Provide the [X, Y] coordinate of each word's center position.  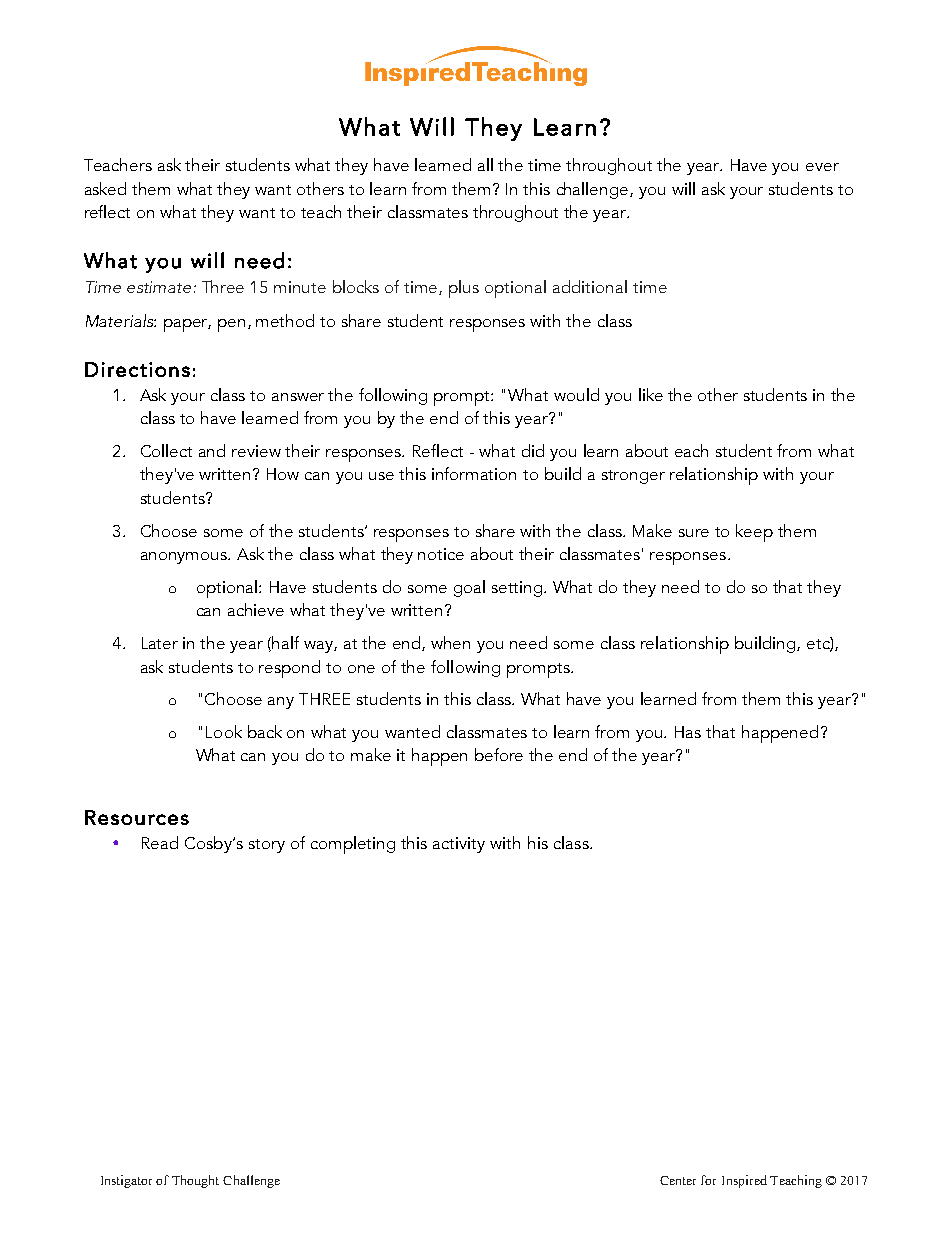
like [651, 394]
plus [464, 289]
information [474, 473]
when [450, 642]
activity [459, 845]
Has [688, 732]
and [212, 450]
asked [105, 188]
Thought [195, 1181]
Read [160, 842]
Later [160, 643]
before [499, 754]
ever [822, 167]
